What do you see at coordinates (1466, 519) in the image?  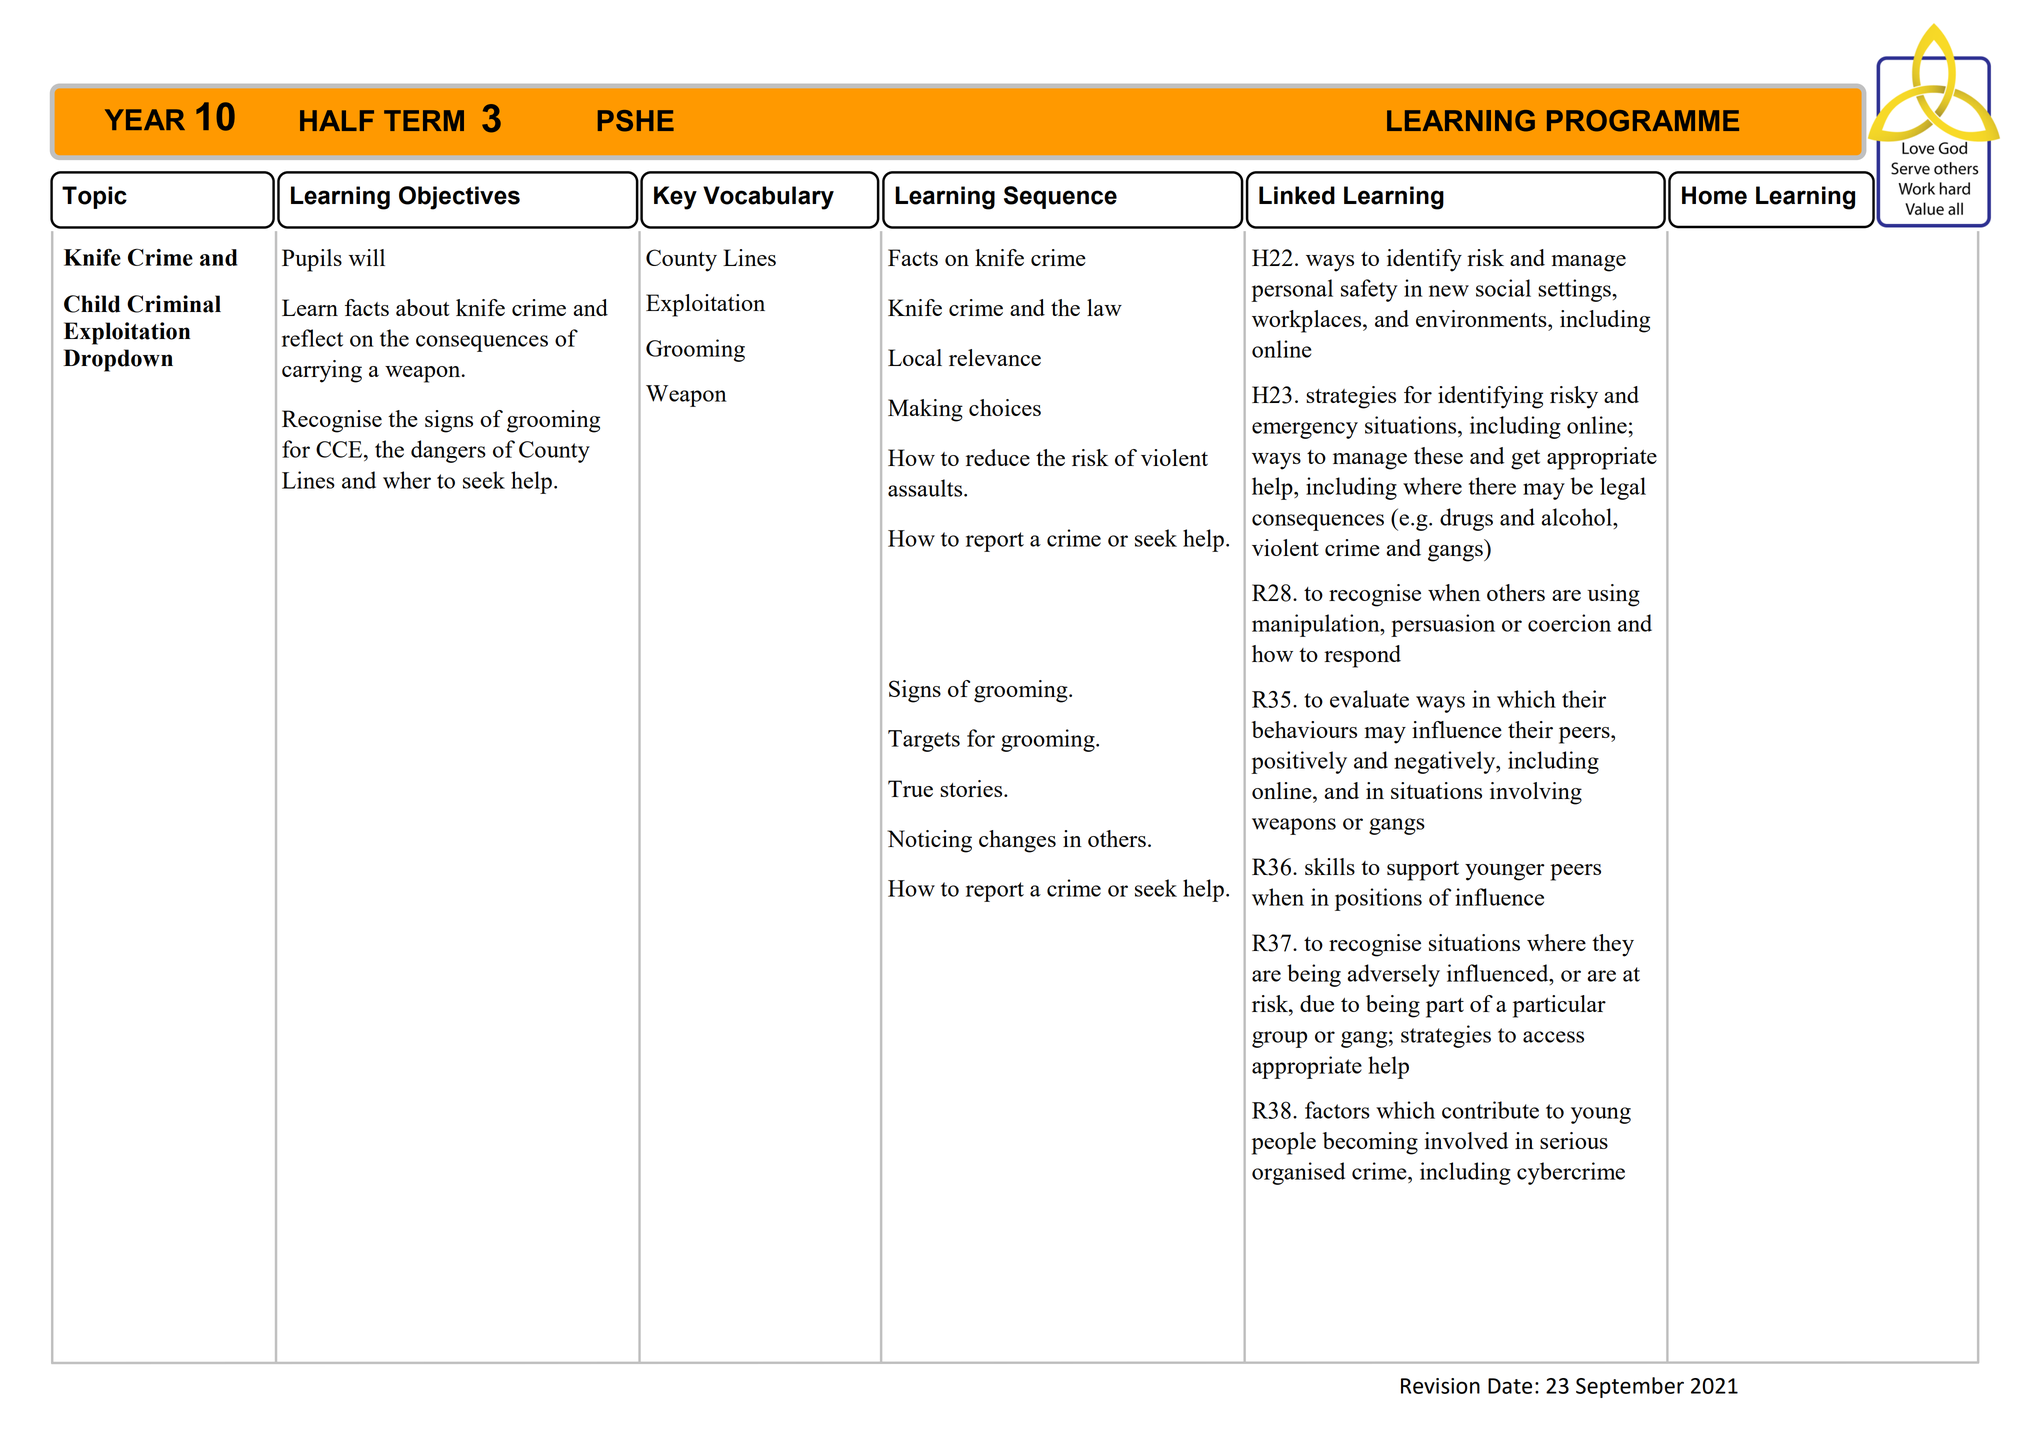 I see `drugs` at bounding box center [1466, 519].
